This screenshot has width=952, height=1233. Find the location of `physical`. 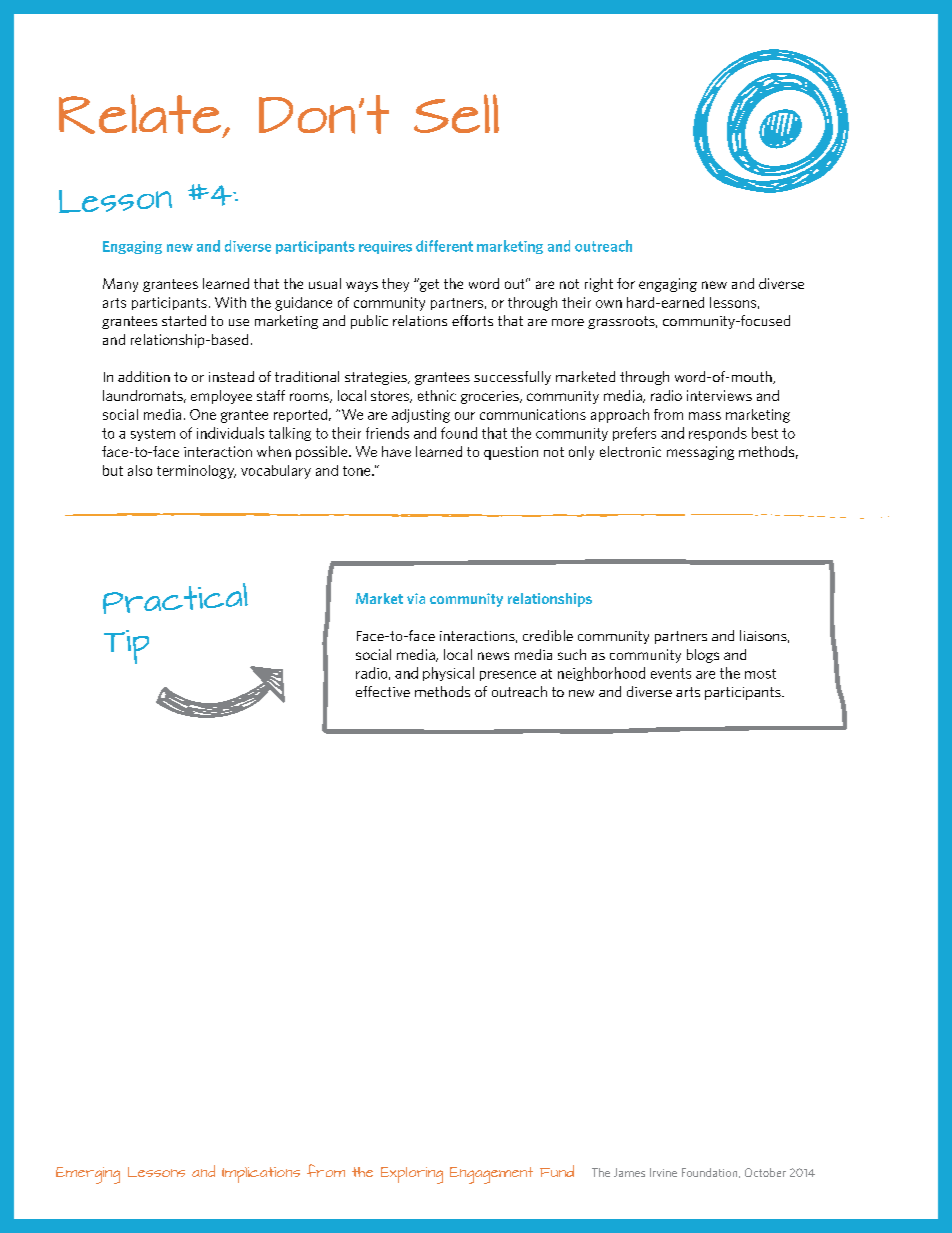

physical is located at coordinates (448, 674).
